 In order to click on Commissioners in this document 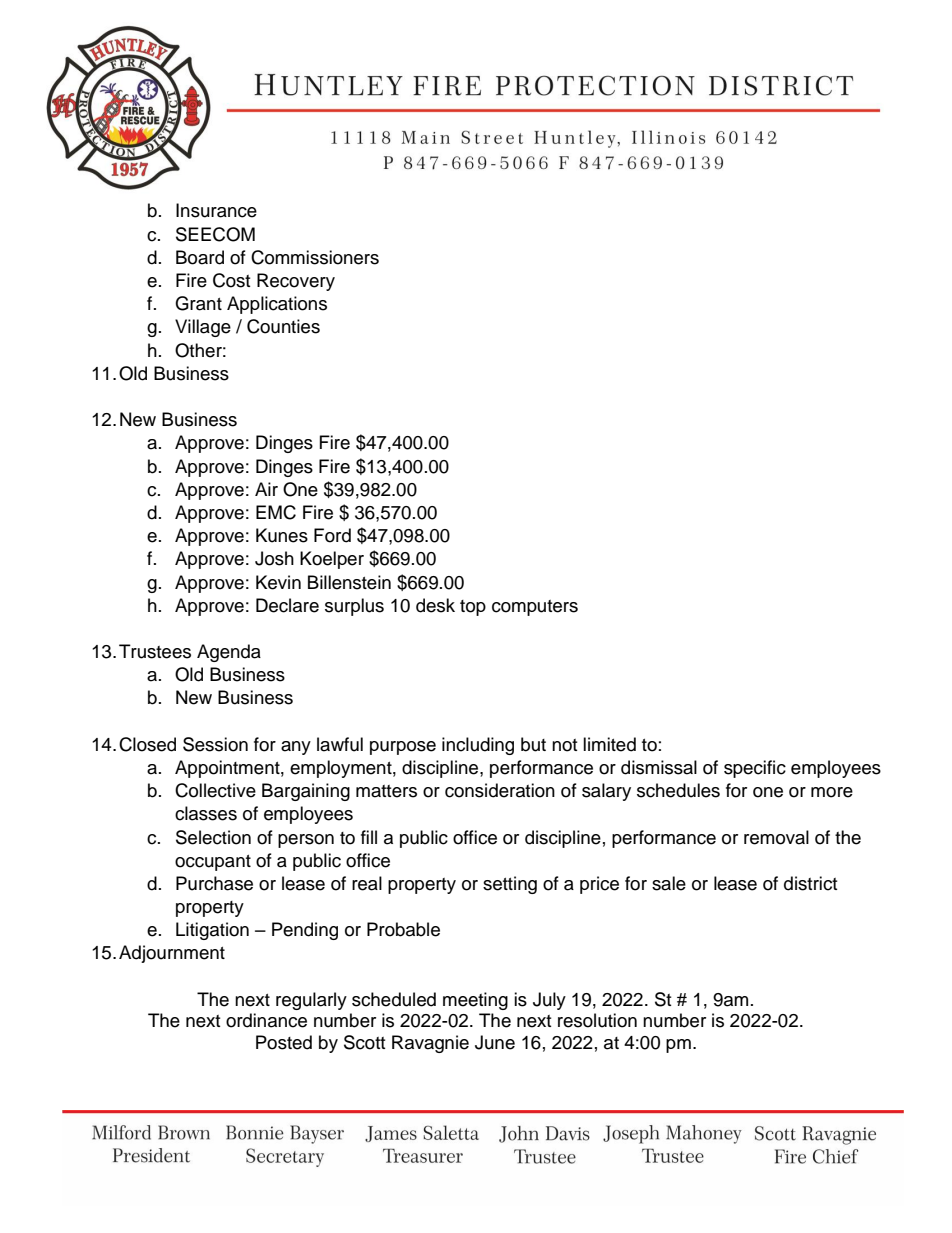, I will do `click(315, 257)`.
